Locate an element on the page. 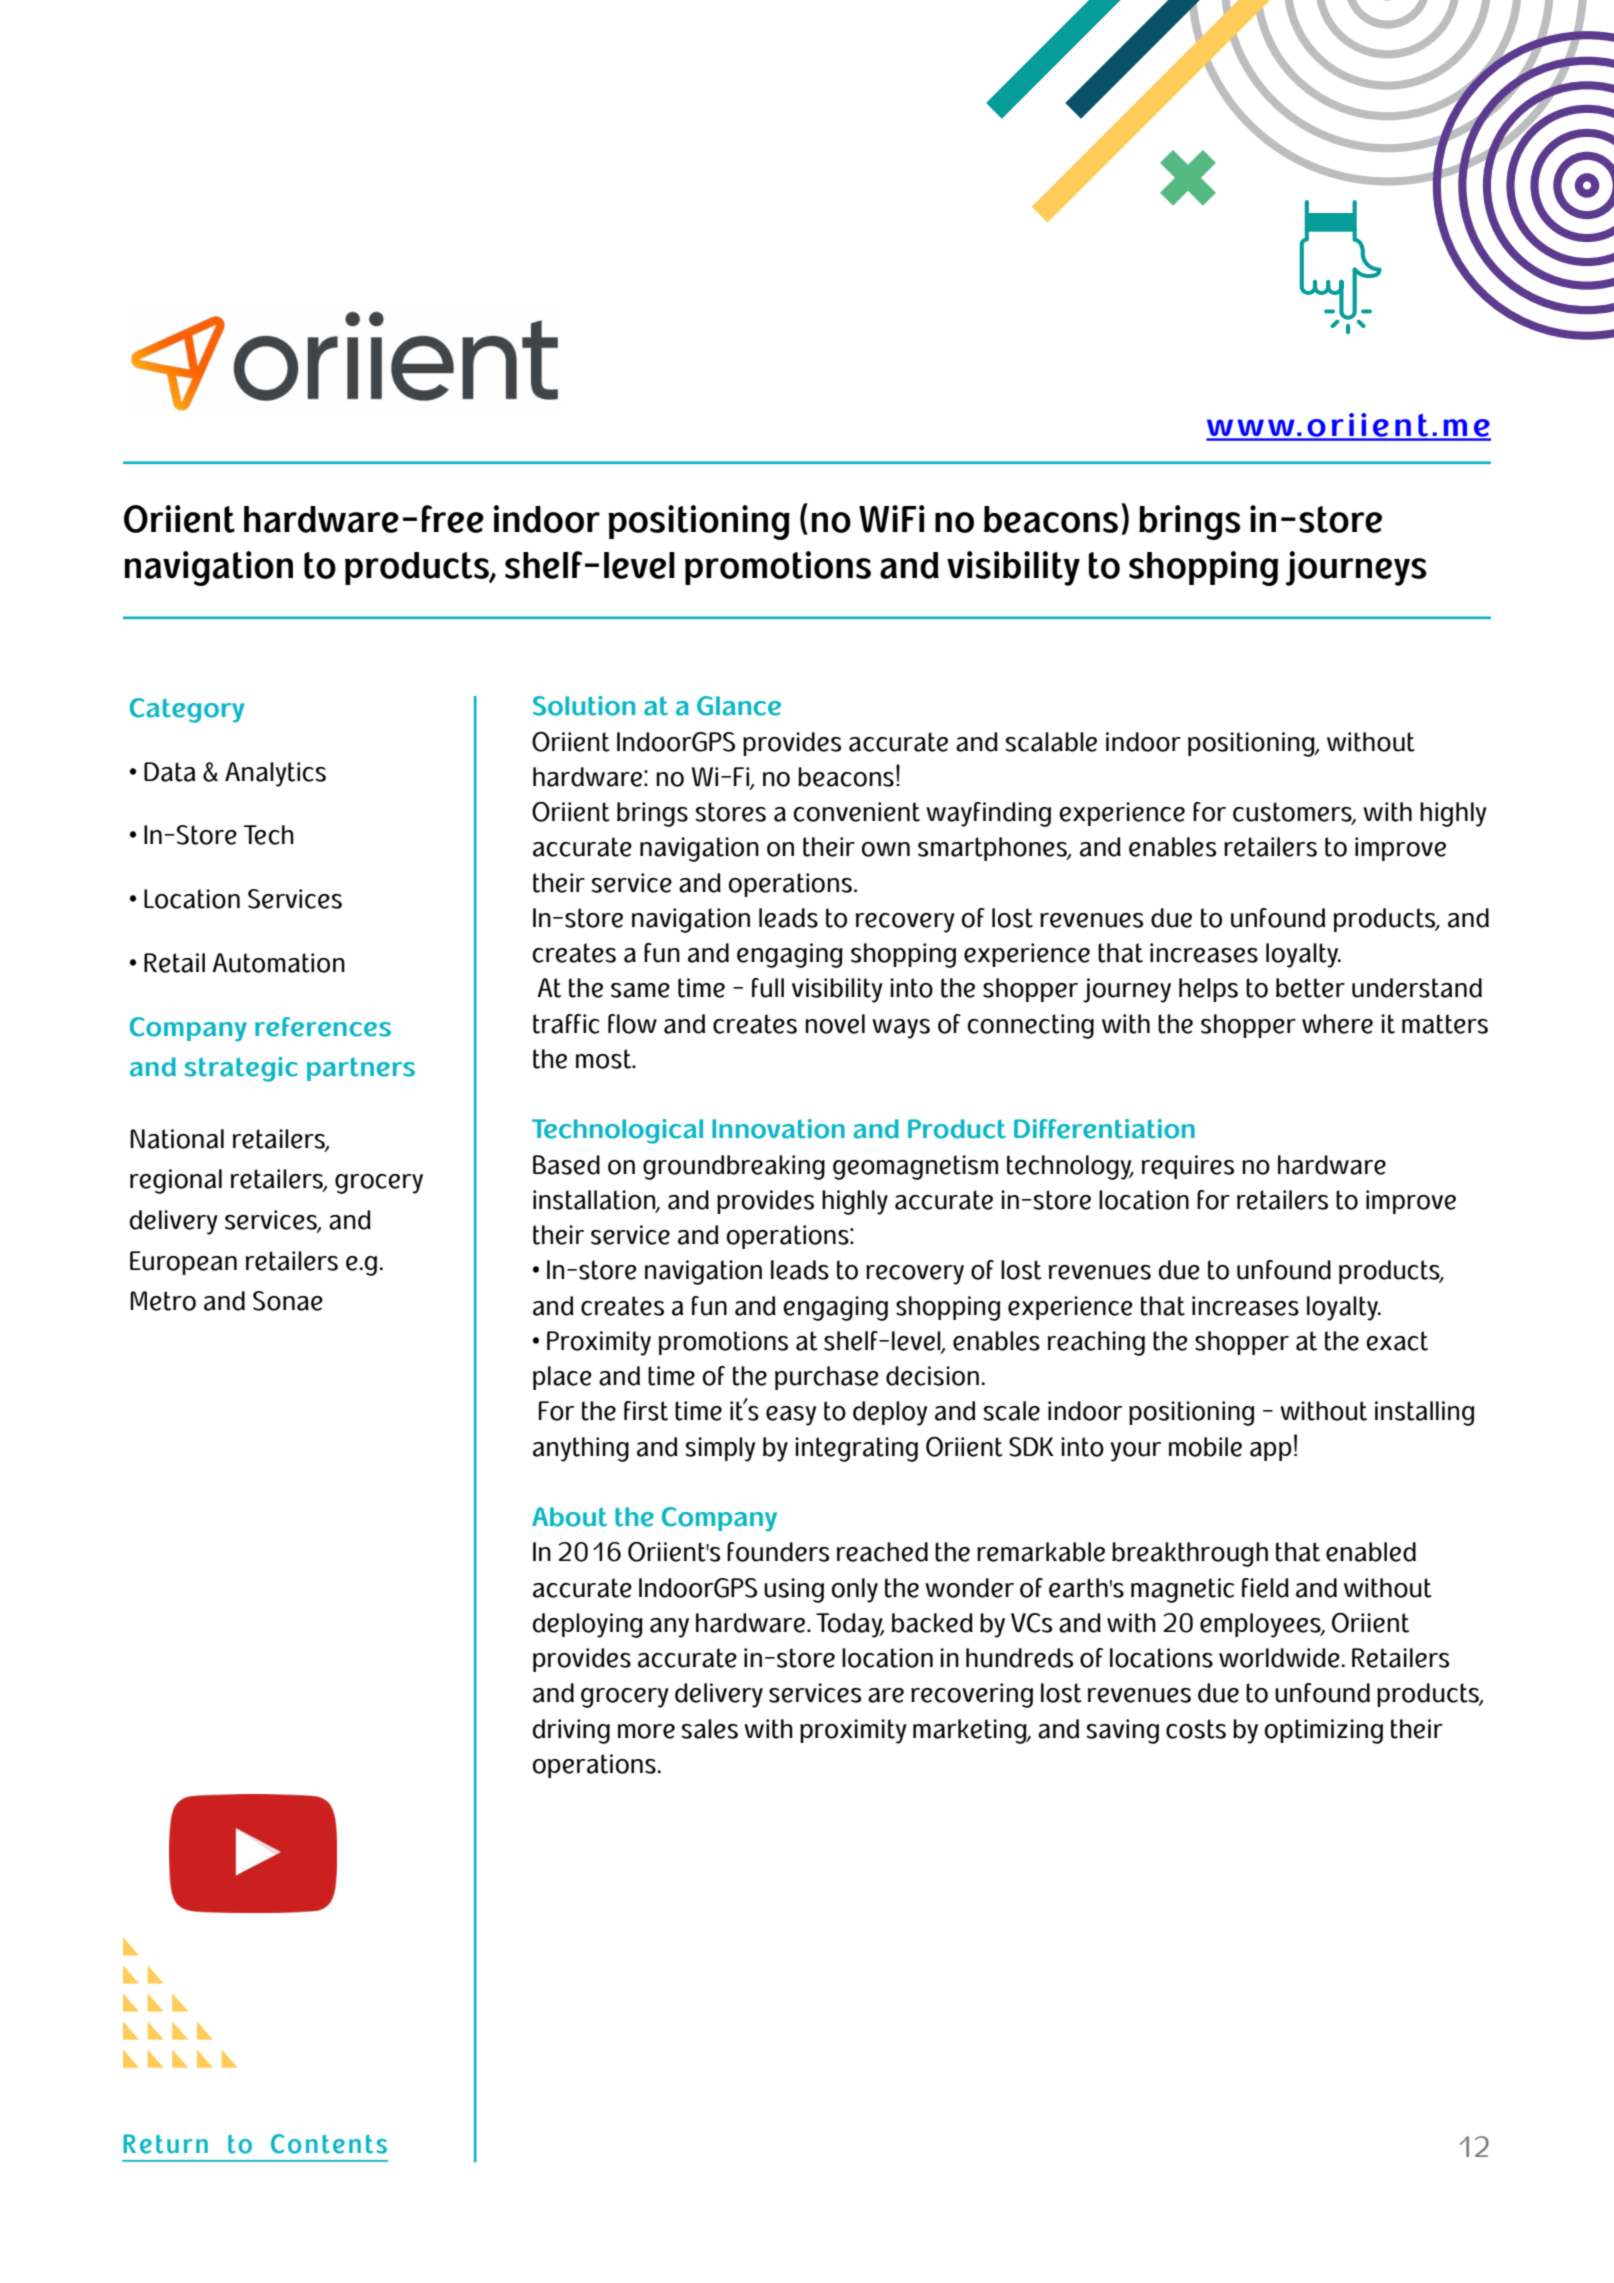  sales is located at coordinates (709, 1729).
